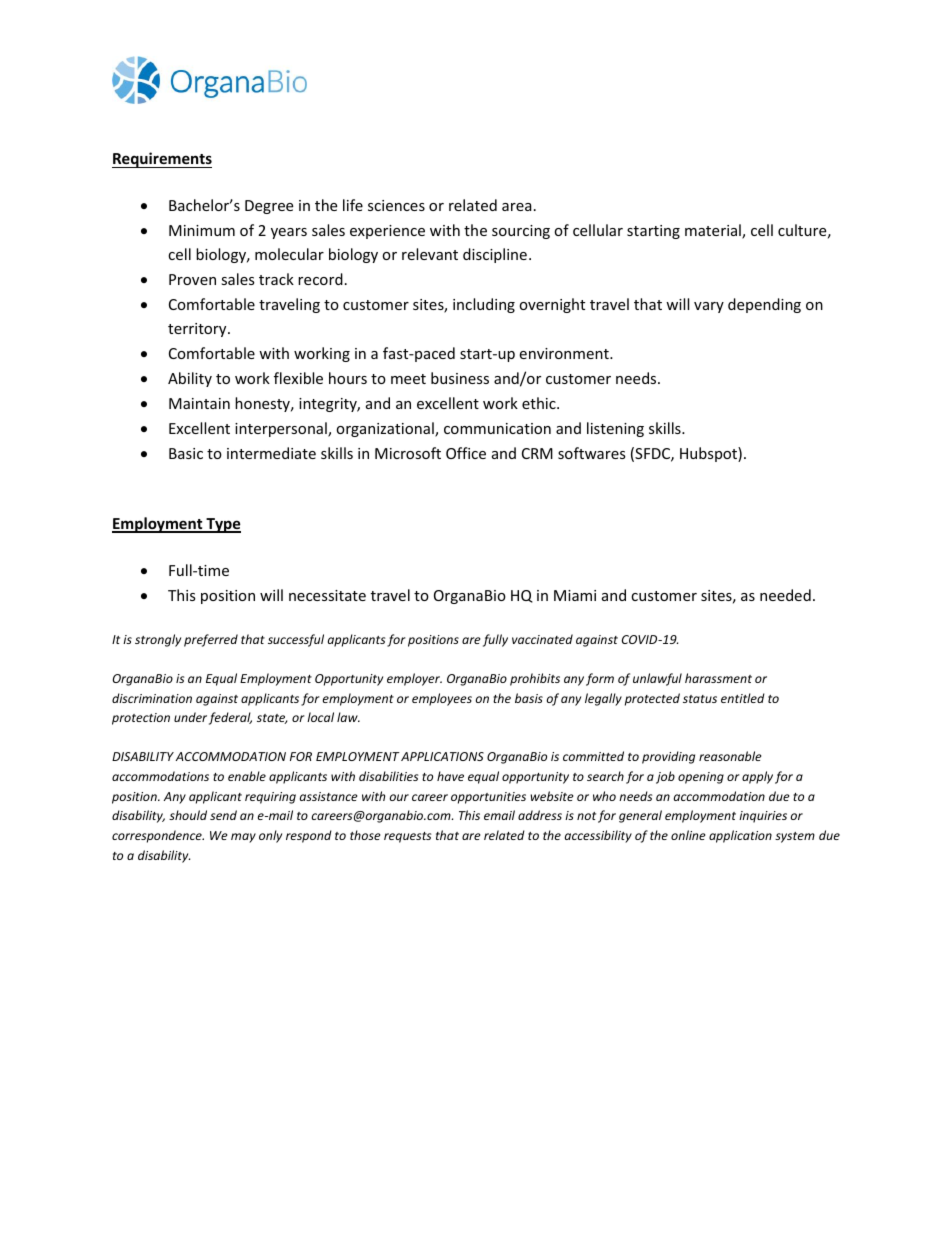 The height and width of the screenshot is (1233, 952). What do you see at coordinates (517, 207) in the screenshot?
I see `area` at bounding box center [517, 207].
